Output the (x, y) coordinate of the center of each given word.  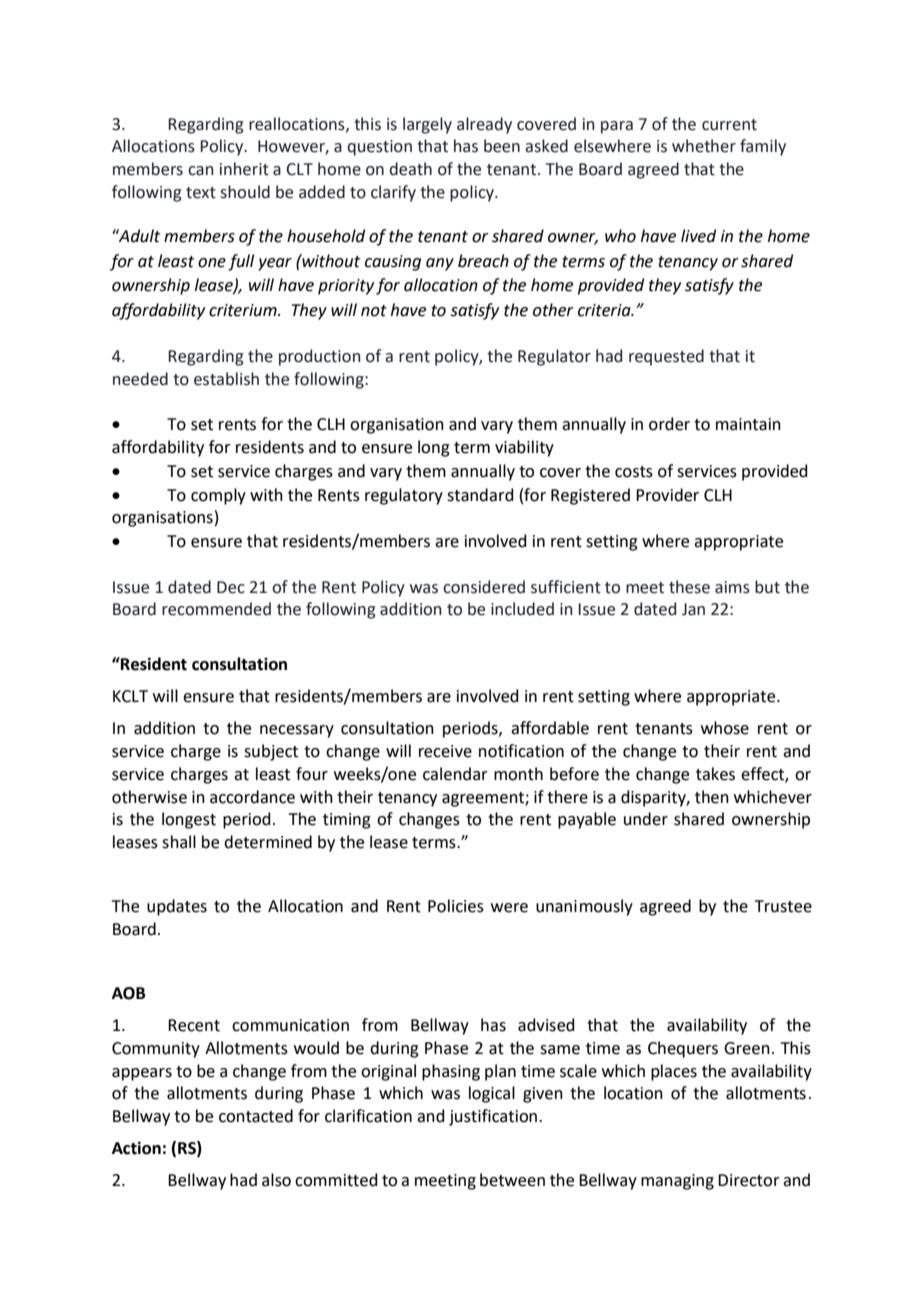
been (502, 146)
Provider (667, 495)
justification (494, 1117)
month (518, 774)
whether (704, 146)
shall (179, 842)
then (712, 797)
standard (480, 495)
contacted (256, 1116)
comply (218, 496)
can (201, 171)
